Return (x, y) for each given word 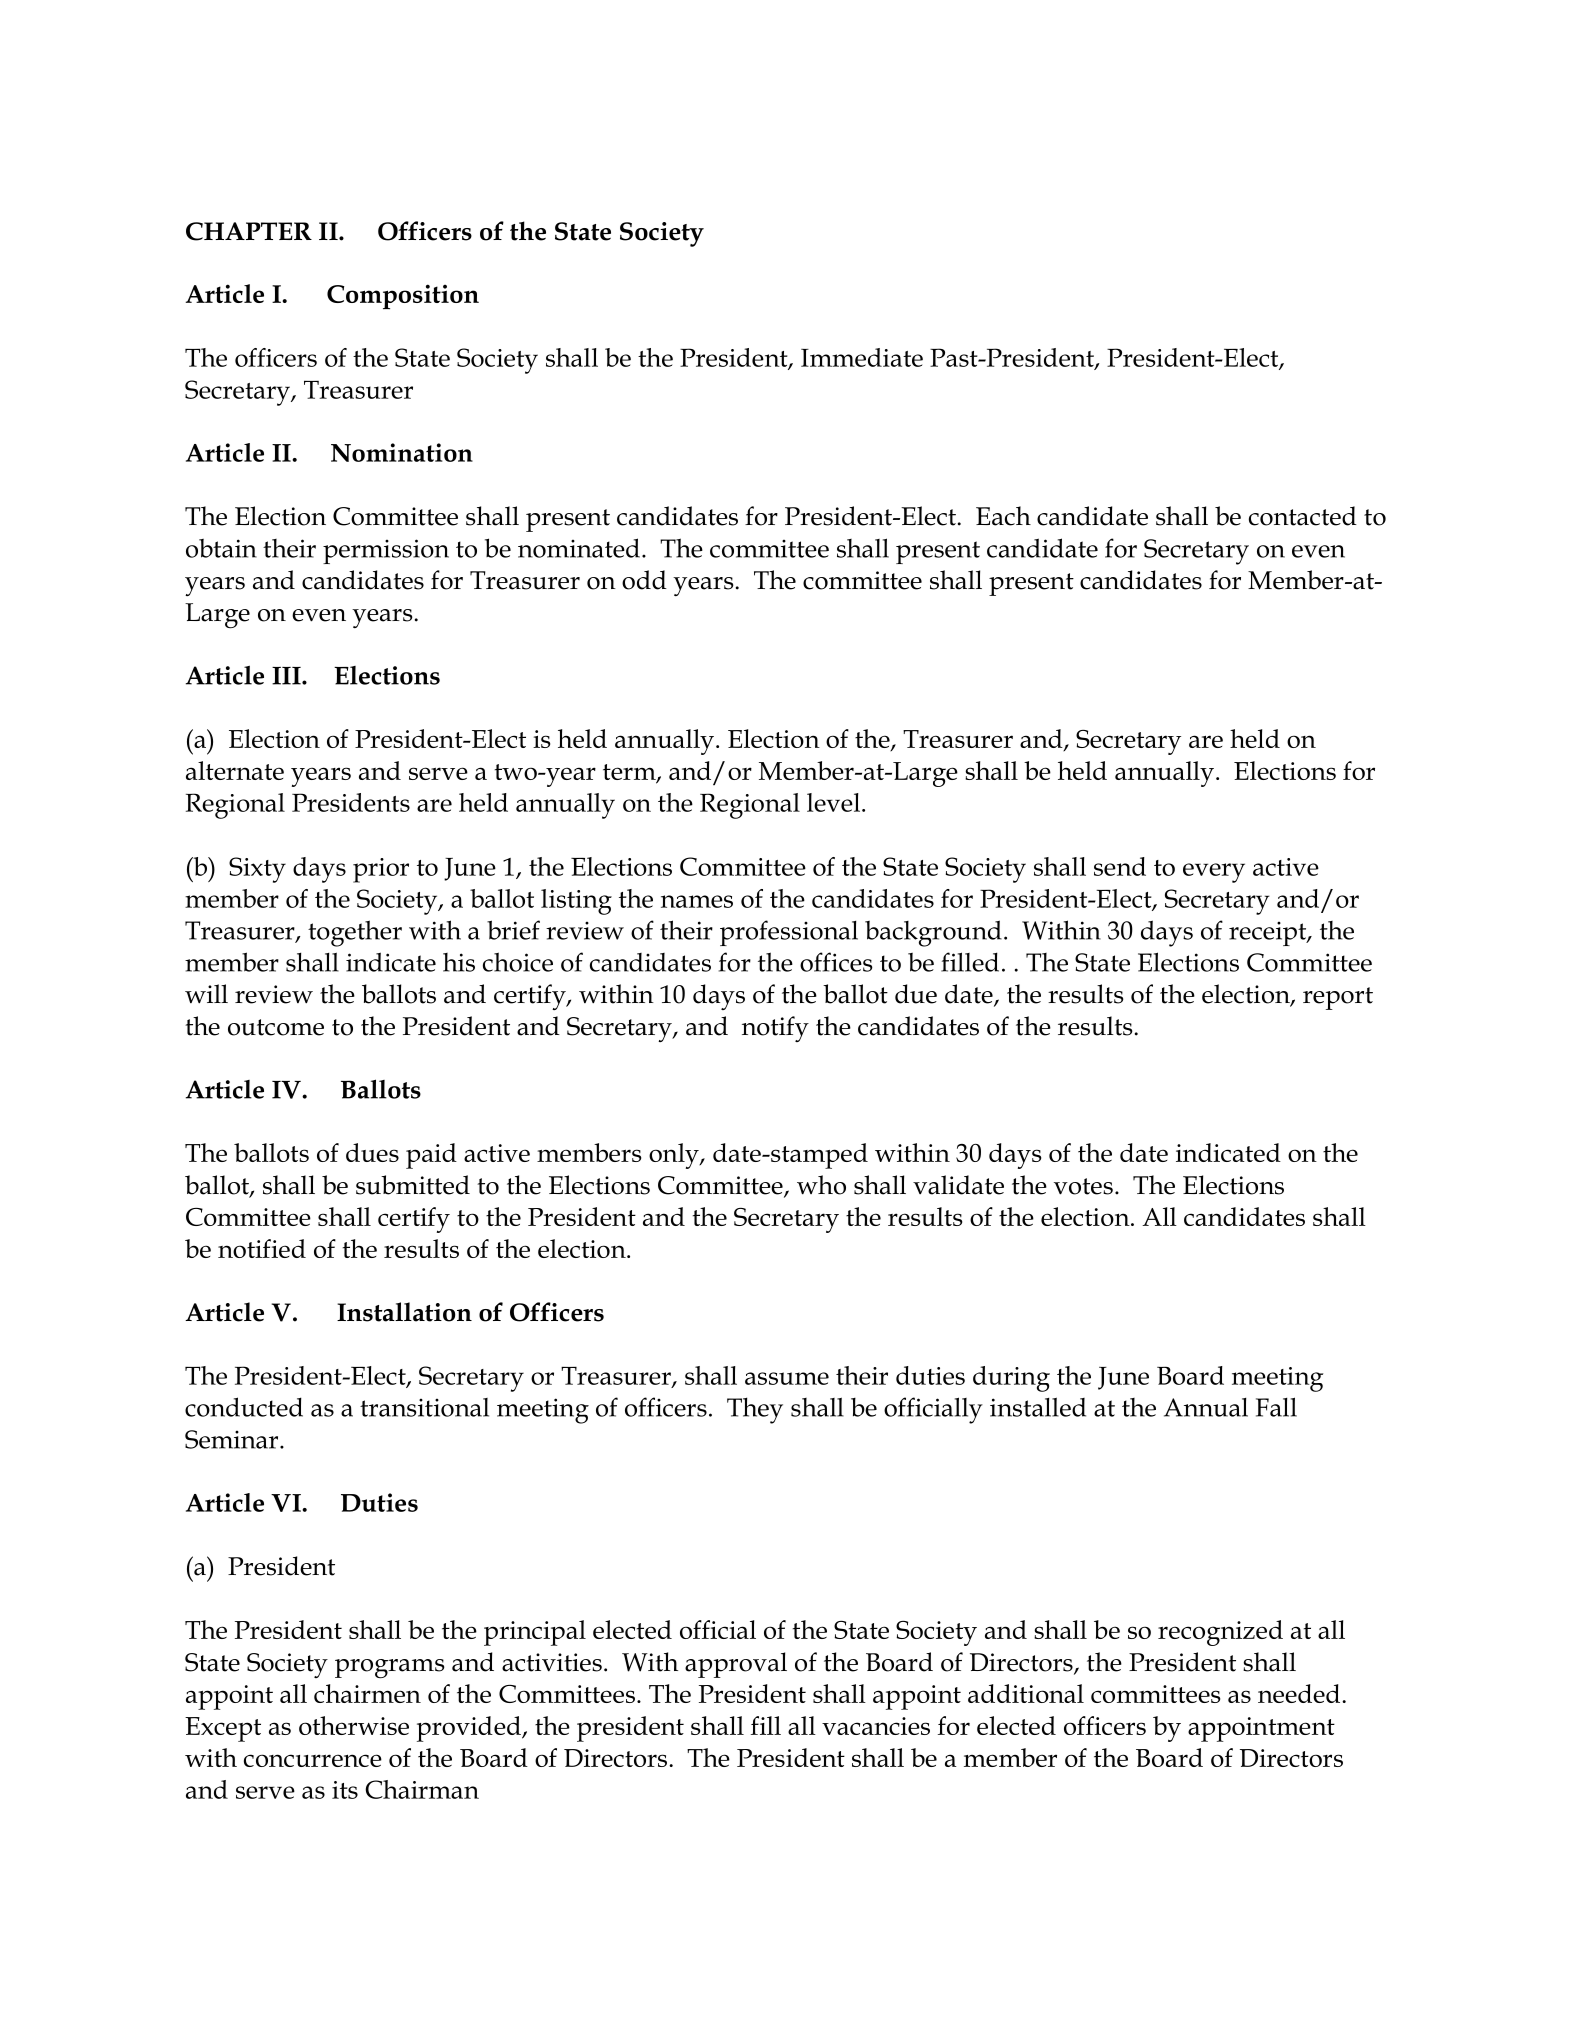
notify (775, 1029)
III (287, 676)
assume (787, 1378)
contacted (1303, 516)
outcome (276, 1027)
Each (1003, 516)
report (1338, 998)
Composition (403, 296)
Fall (1276, 1407)
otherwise (354, 1725)
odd (644, 580)
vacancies (876, 1726)
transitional (424, 1407)
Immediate (862, 357)
